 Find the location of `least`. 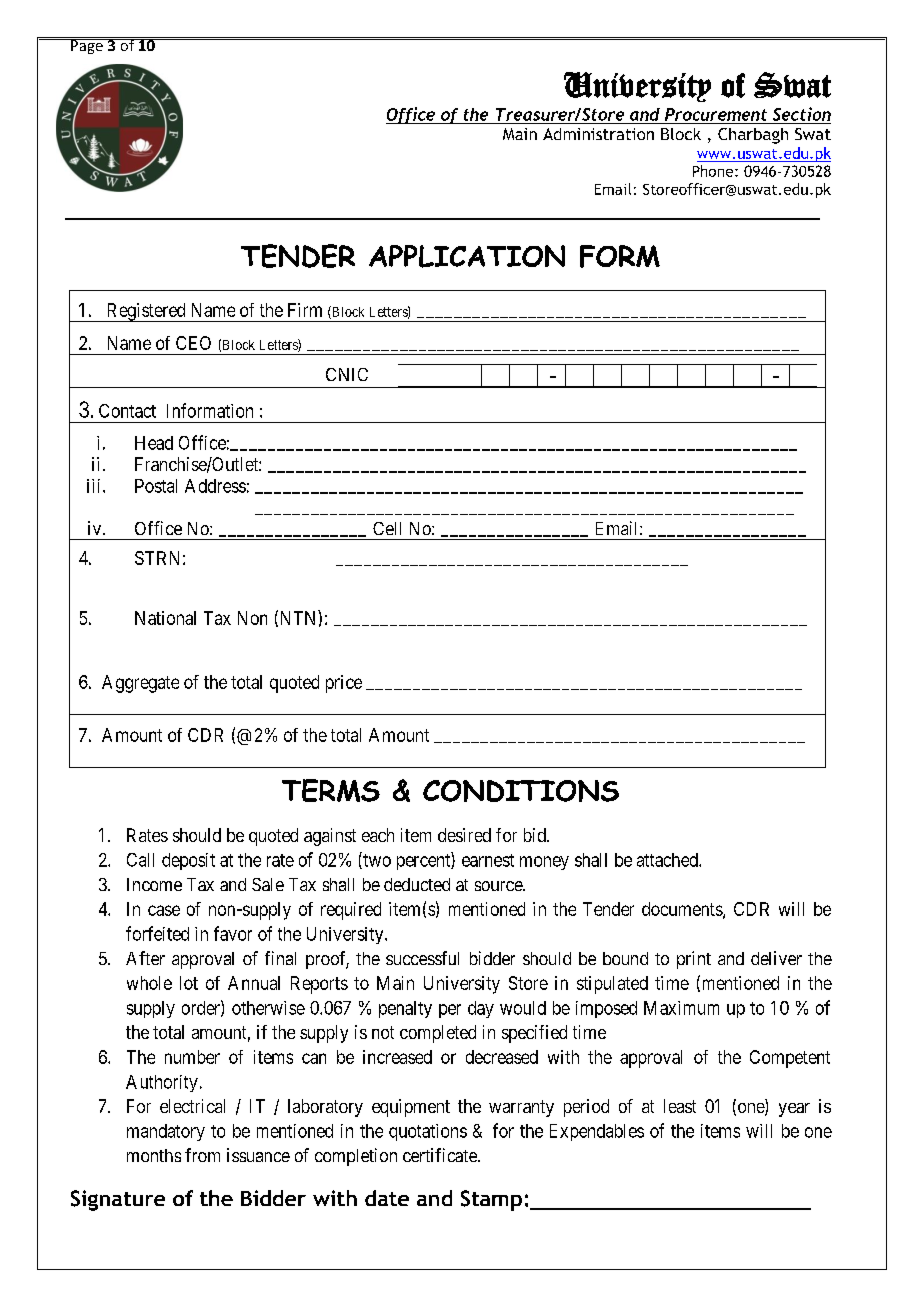

least is located at coordinates (680, 1106).
